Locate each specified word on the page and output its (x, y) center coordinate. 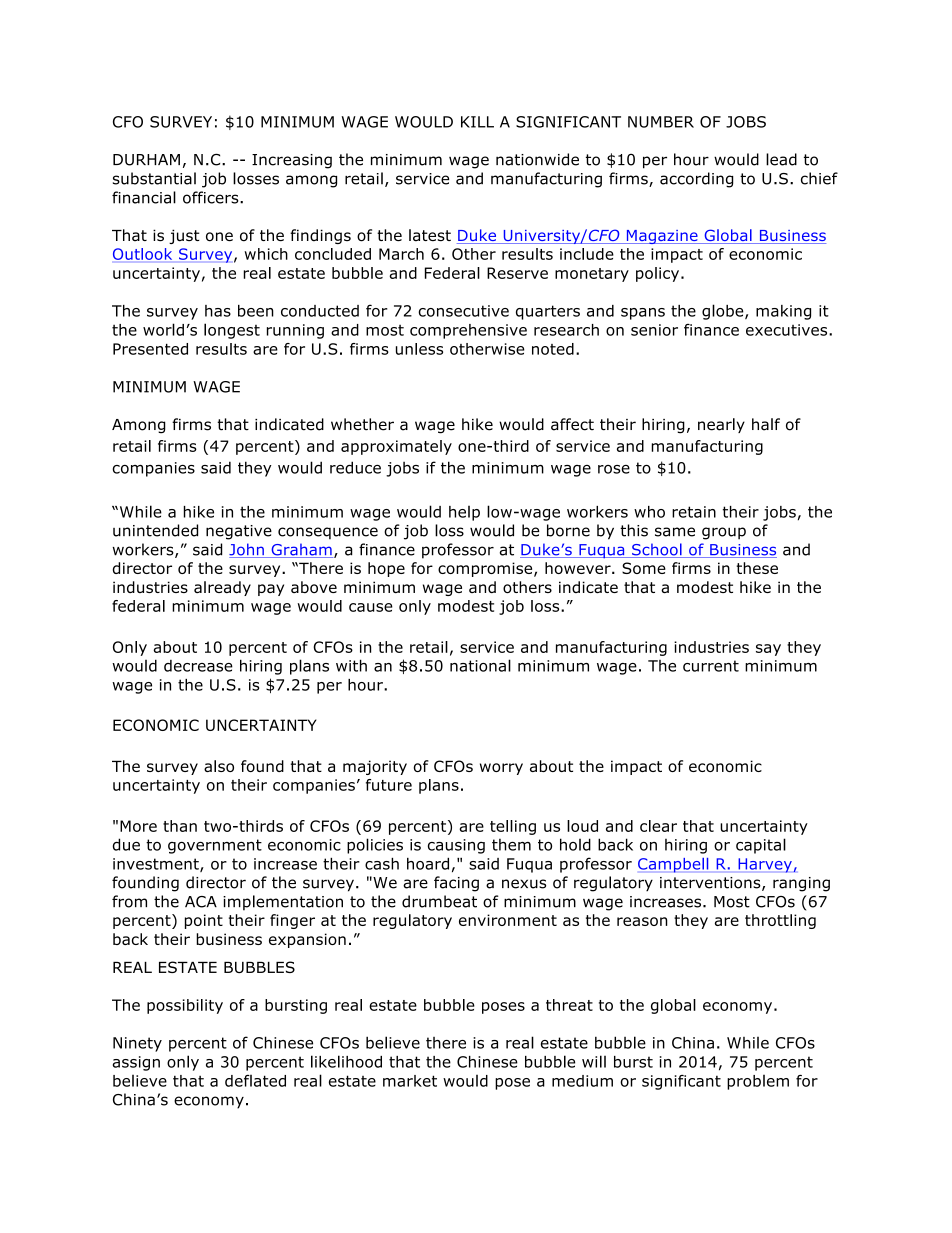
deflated (255, 1081)
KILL (477, 122)
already (222, 588)
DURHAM (146, 160)
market (410, 1081)
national (480, 665)
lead (781, 159)
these (757, 568)
